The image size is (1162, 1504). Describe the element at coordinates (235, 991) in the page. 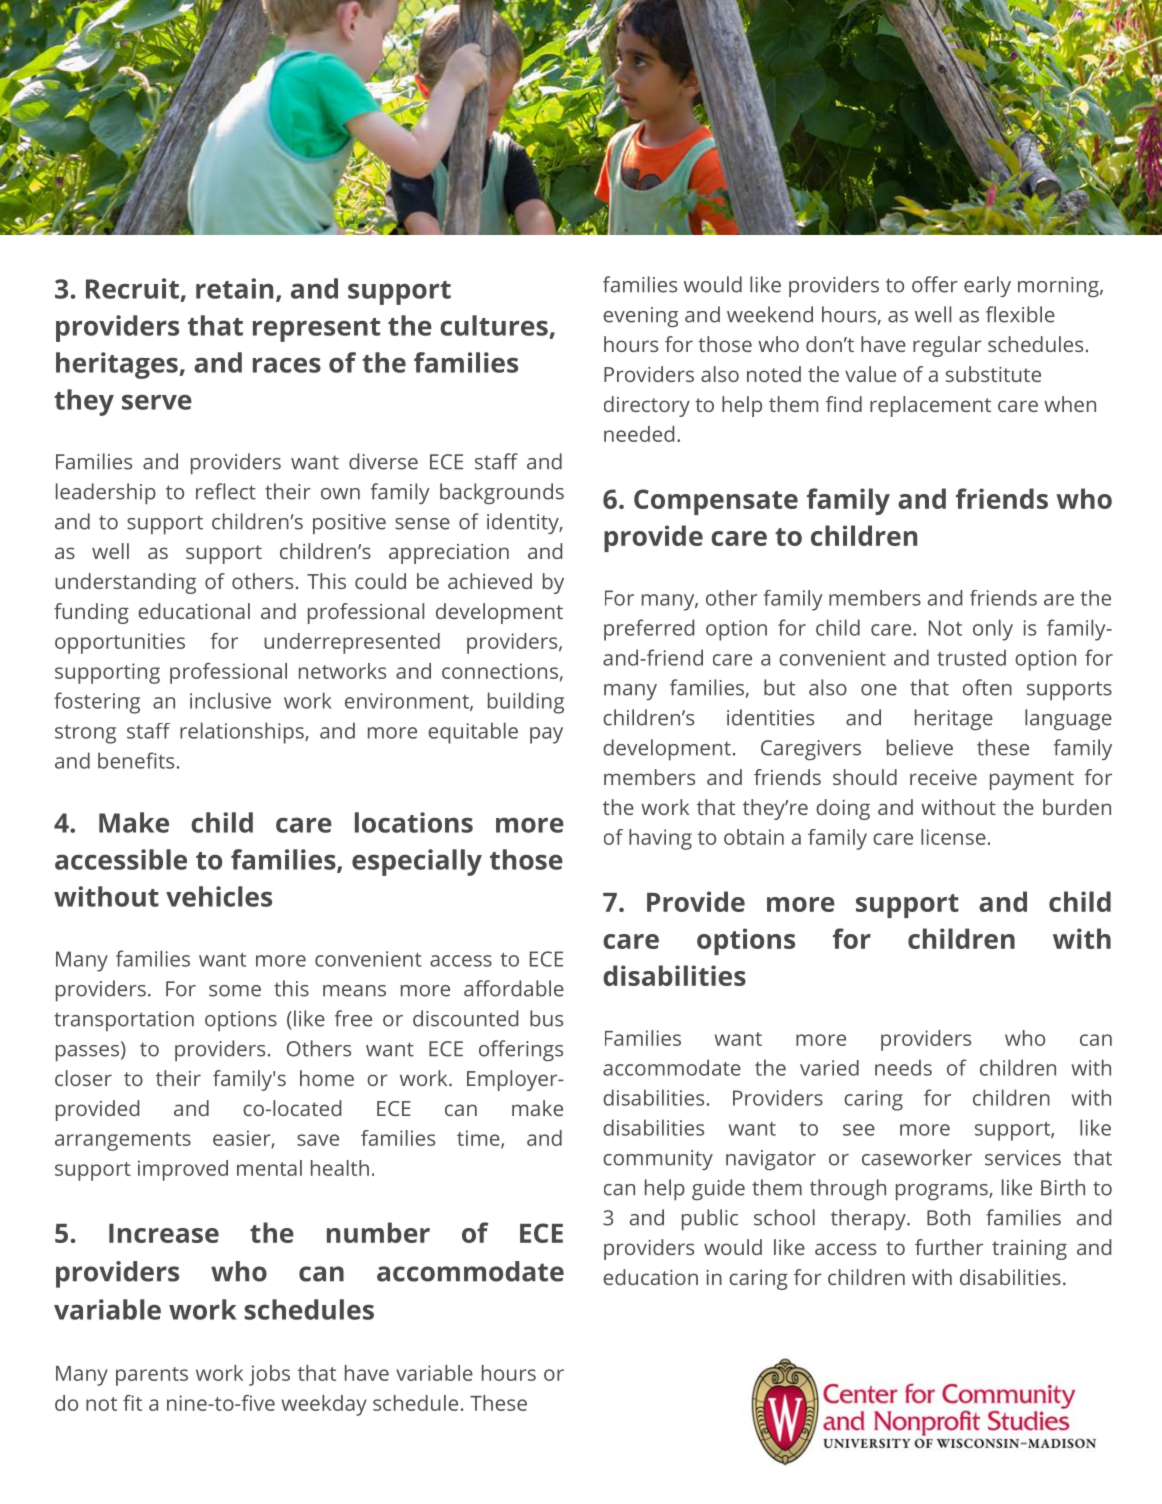

I see `some` at that location.
